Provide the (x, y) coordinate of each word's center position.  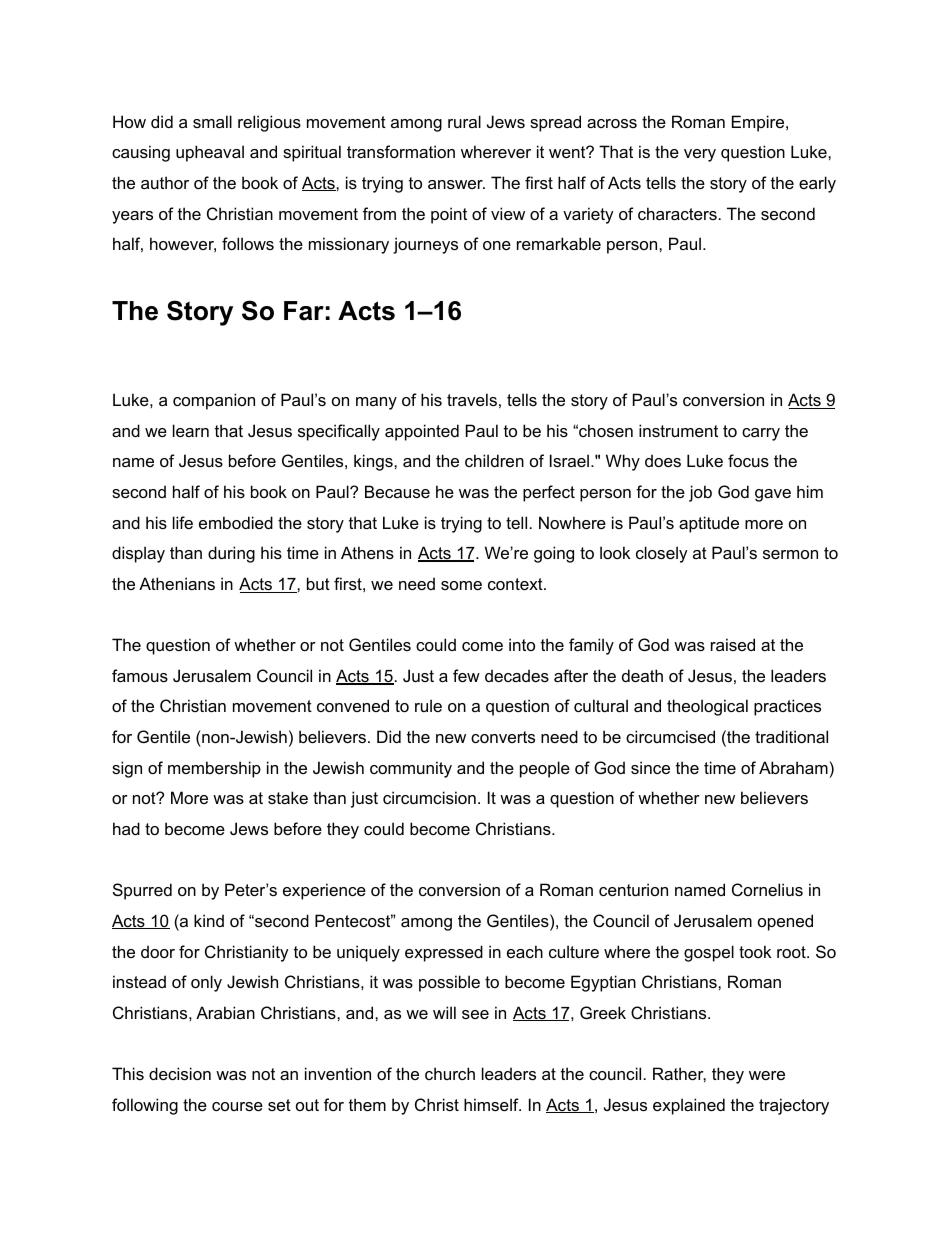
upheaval (210, 153)
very (700, 155)
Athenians (177, 583)
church (450, 1073)
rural (464, 121)
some (461, 585)
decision (180, 1073)
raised (733, 644)
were (767, 1075)
